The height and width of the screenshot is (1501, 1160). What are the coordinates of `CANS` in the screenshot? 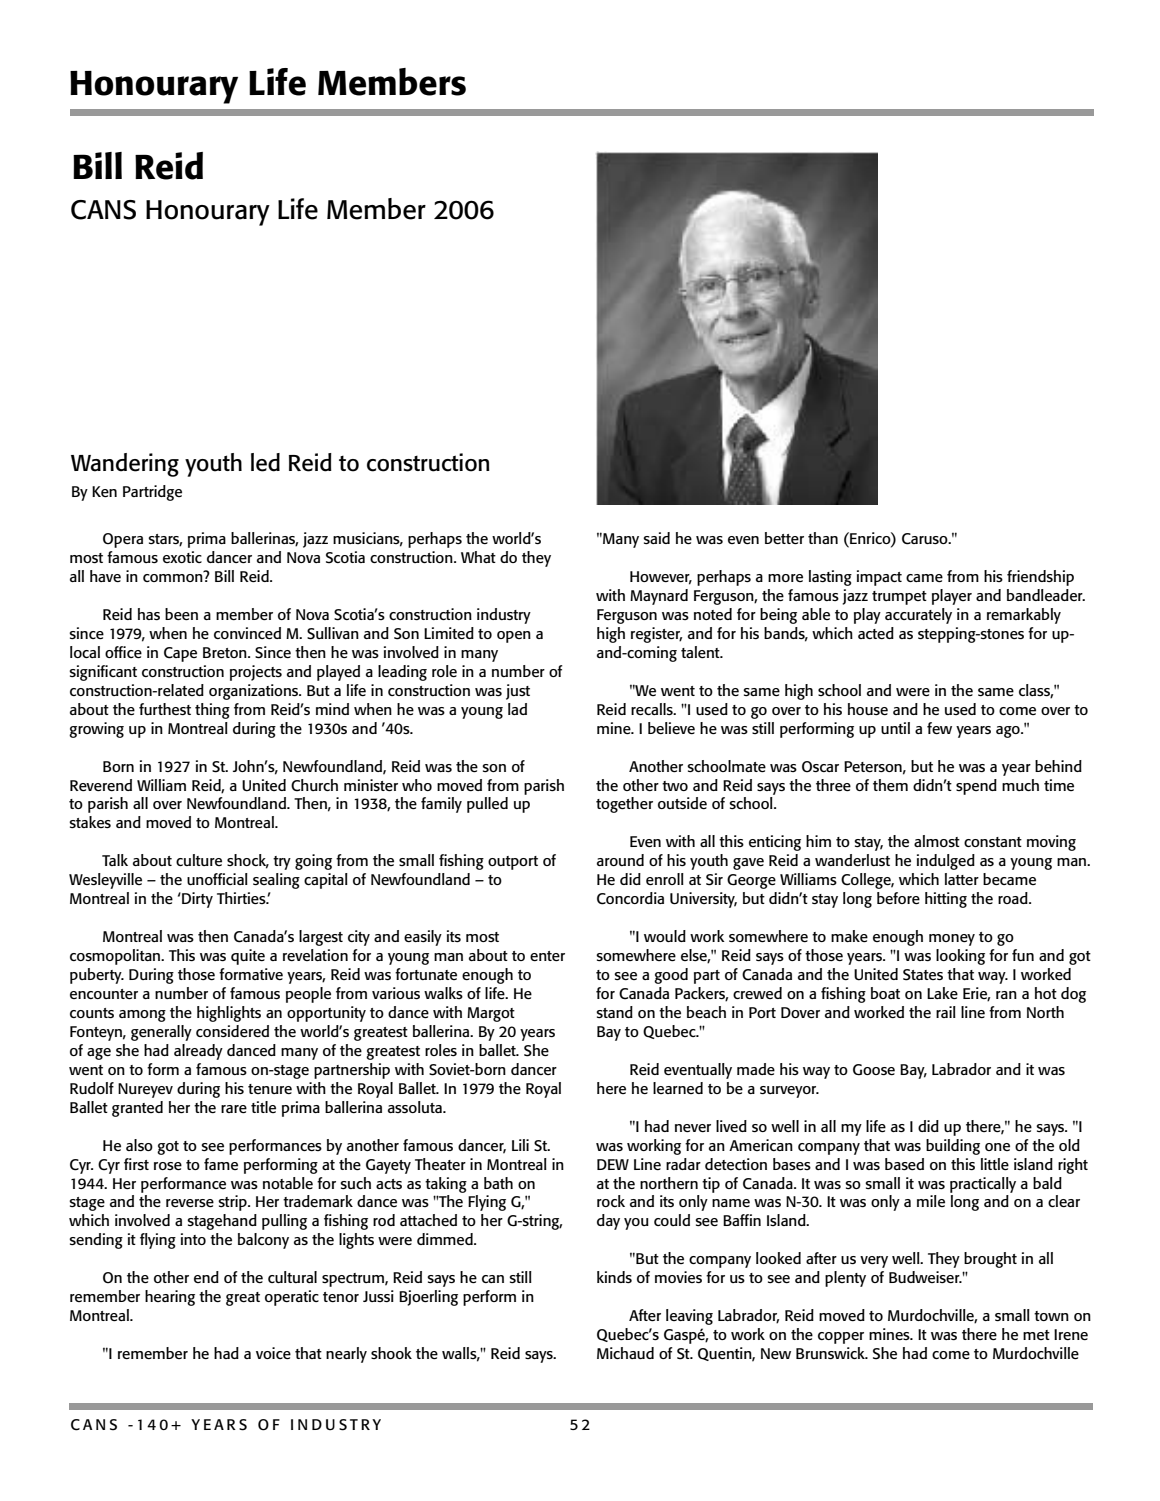 It's located at (103, 210).
